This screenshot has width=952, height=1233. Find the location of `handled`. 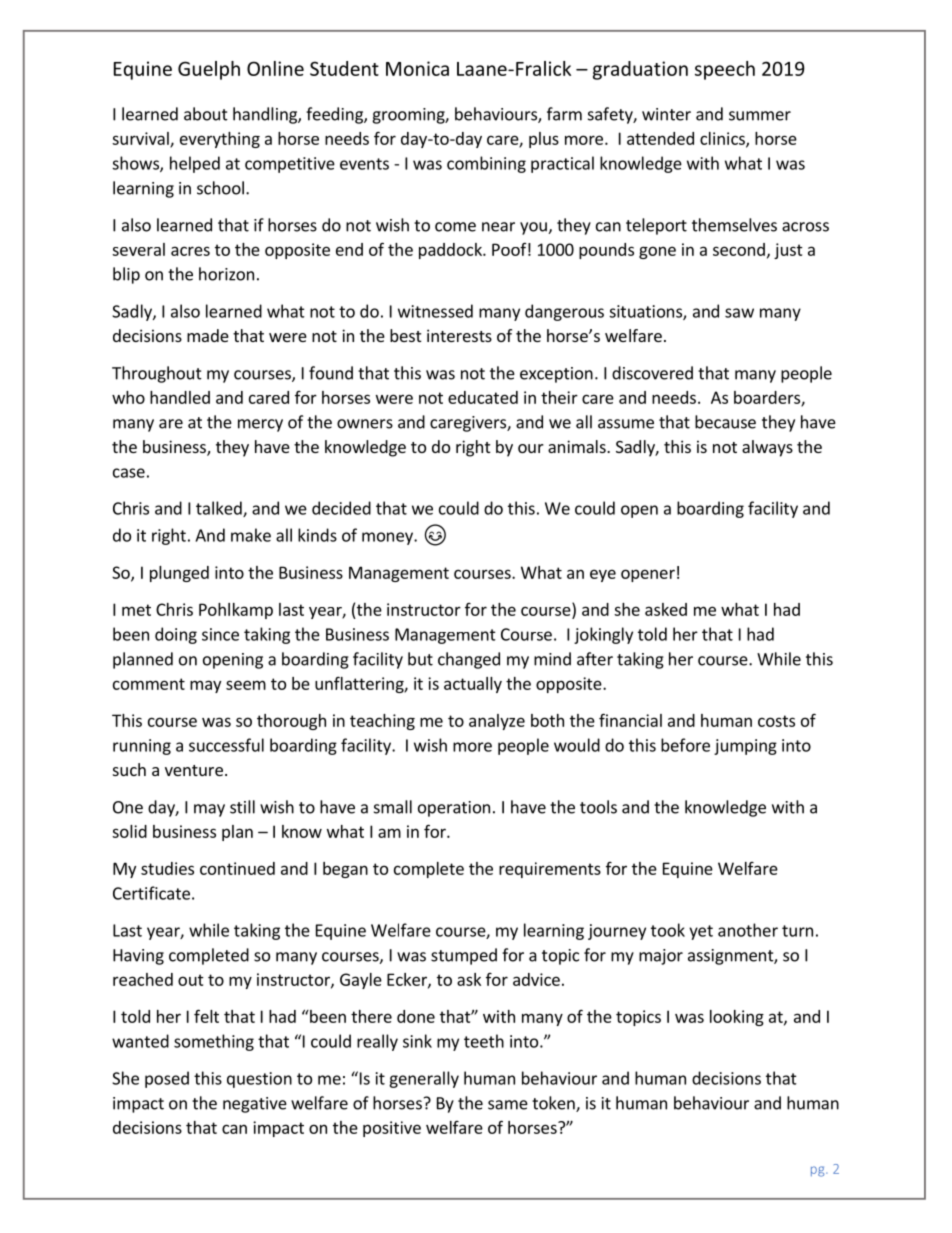

handled is located at coordinates (180, 397).
